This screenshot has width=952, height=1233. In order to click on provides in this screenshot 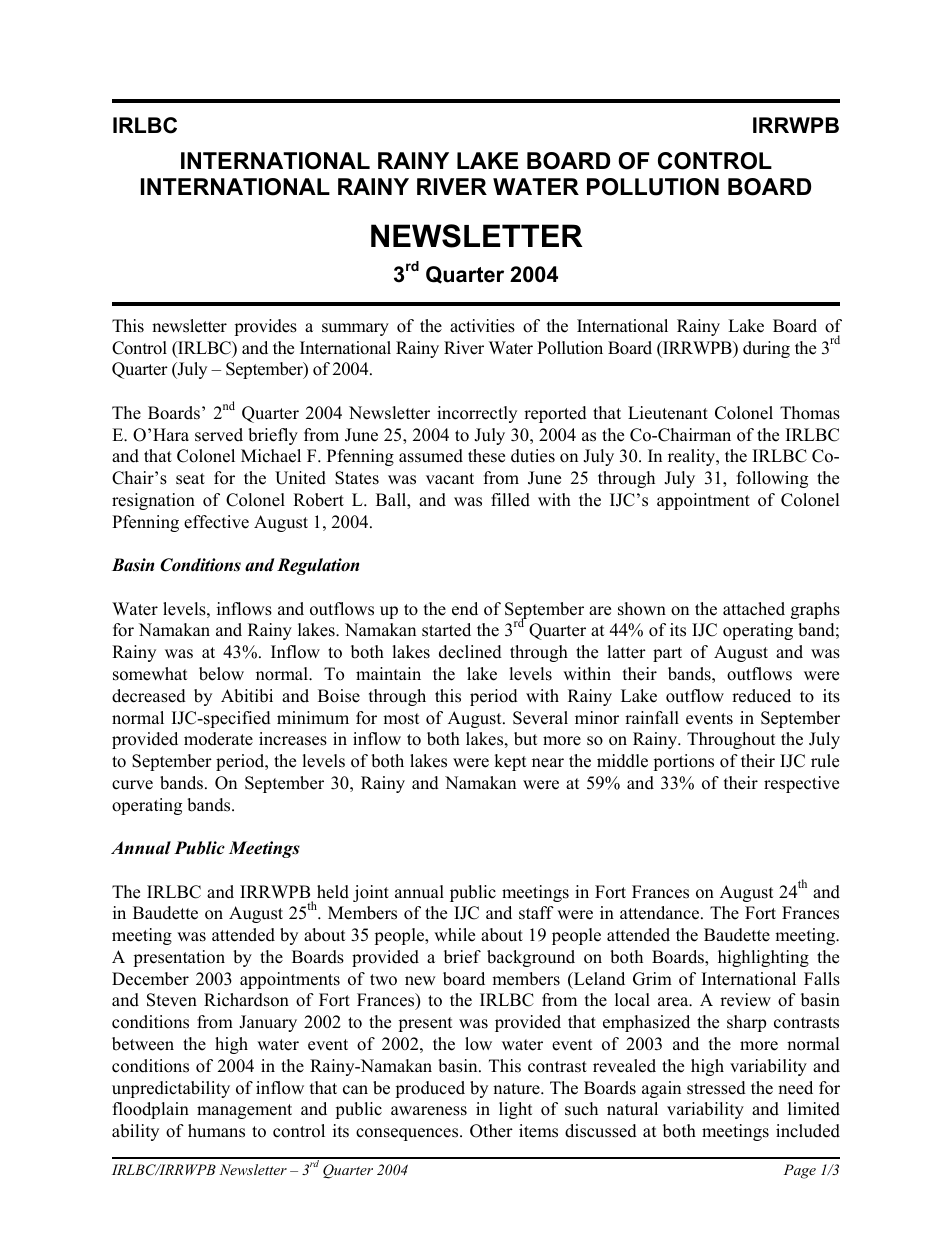, I will do `click(265, 327)`.
